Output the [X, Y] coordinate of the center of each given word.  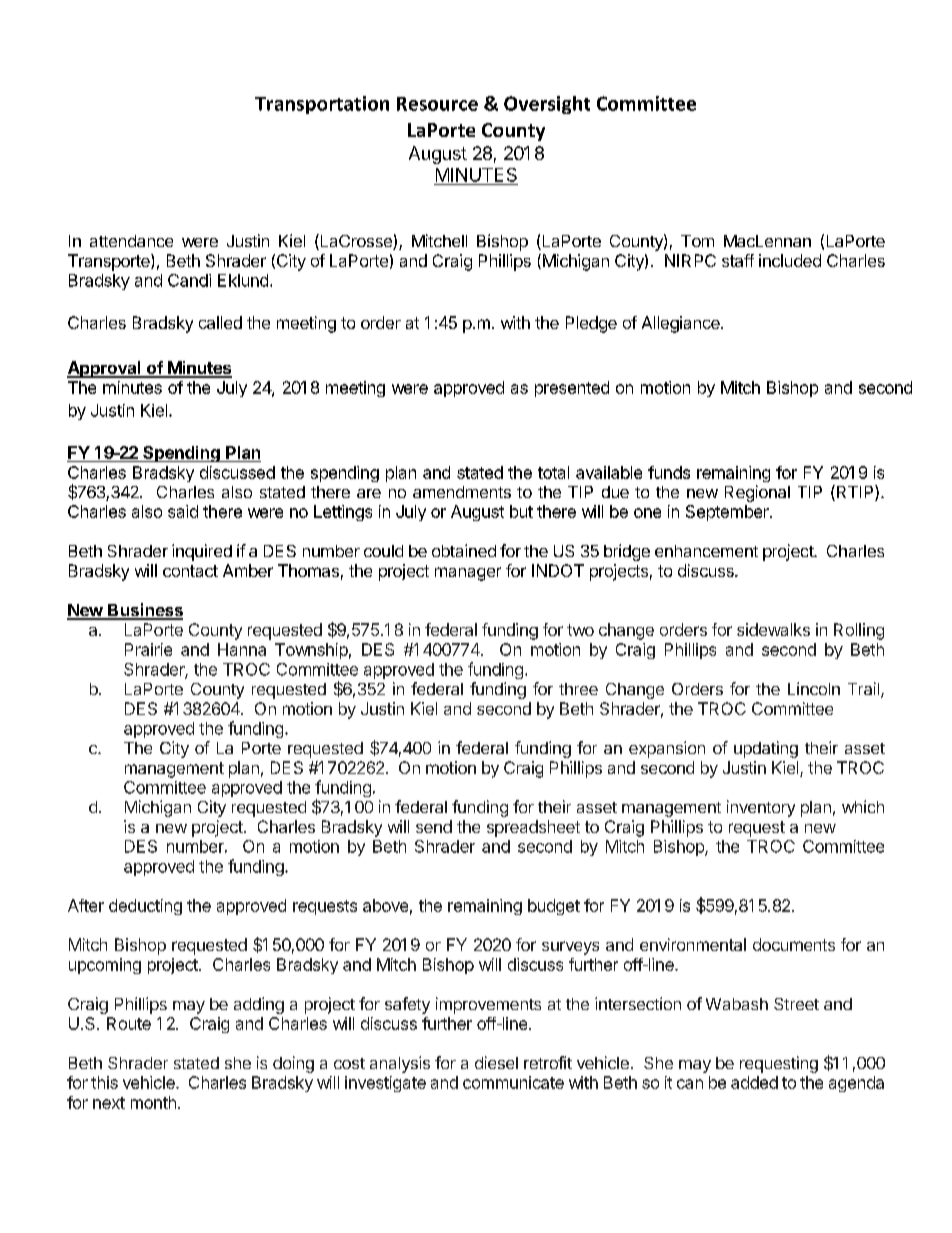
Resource [437, 104]
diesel [496, 1062]
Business [144, 611]
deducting [145, 907]
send [434, 826]
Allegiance [682, 324]
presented [572, 389]
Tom [697, 241]
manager [468, 574]
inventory [761, 808]
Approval [105, 369]
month [153, 1102]
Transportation [322, 105]
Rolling [859, 631]
